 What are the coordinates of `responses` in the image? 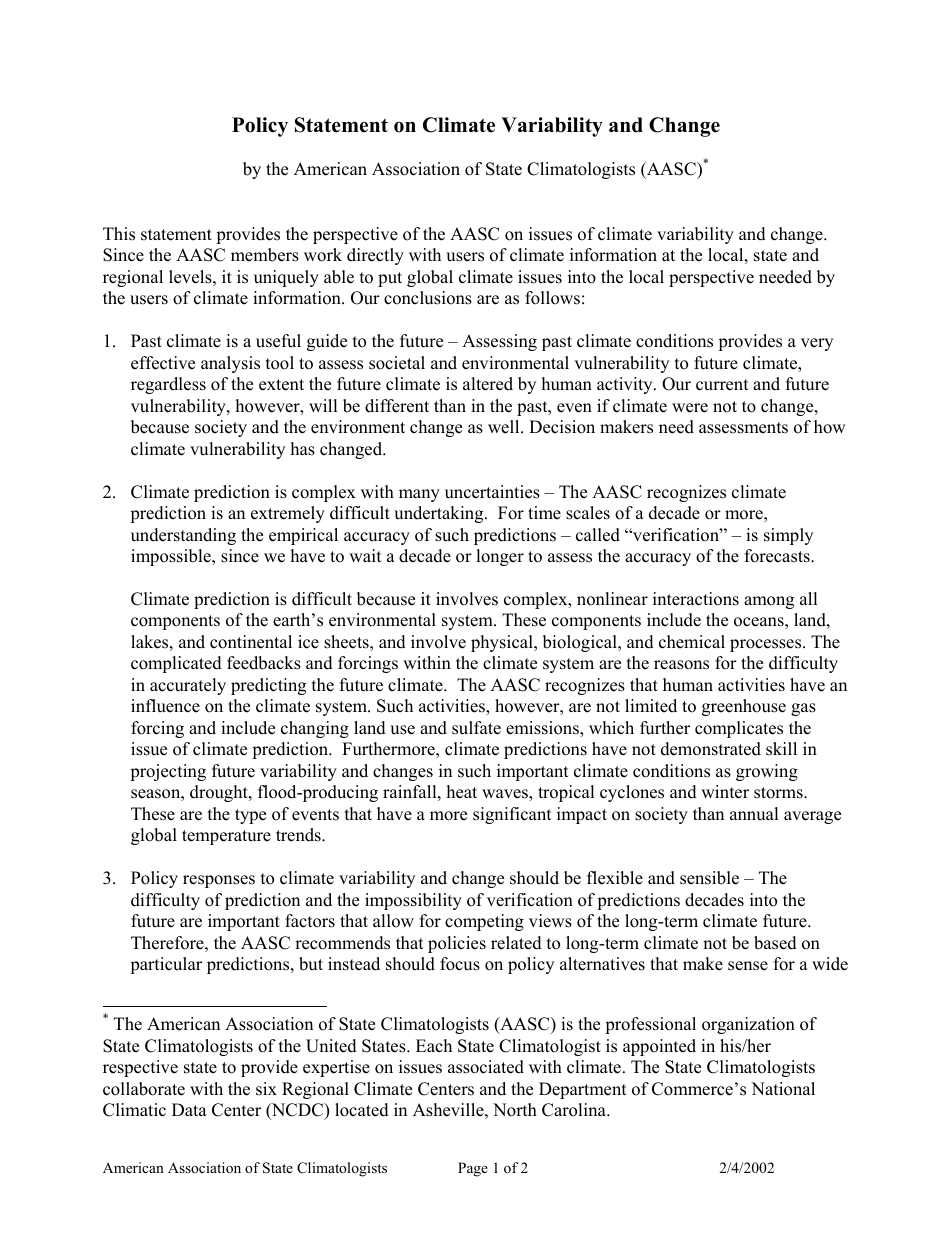 It's located at (219, 881).
